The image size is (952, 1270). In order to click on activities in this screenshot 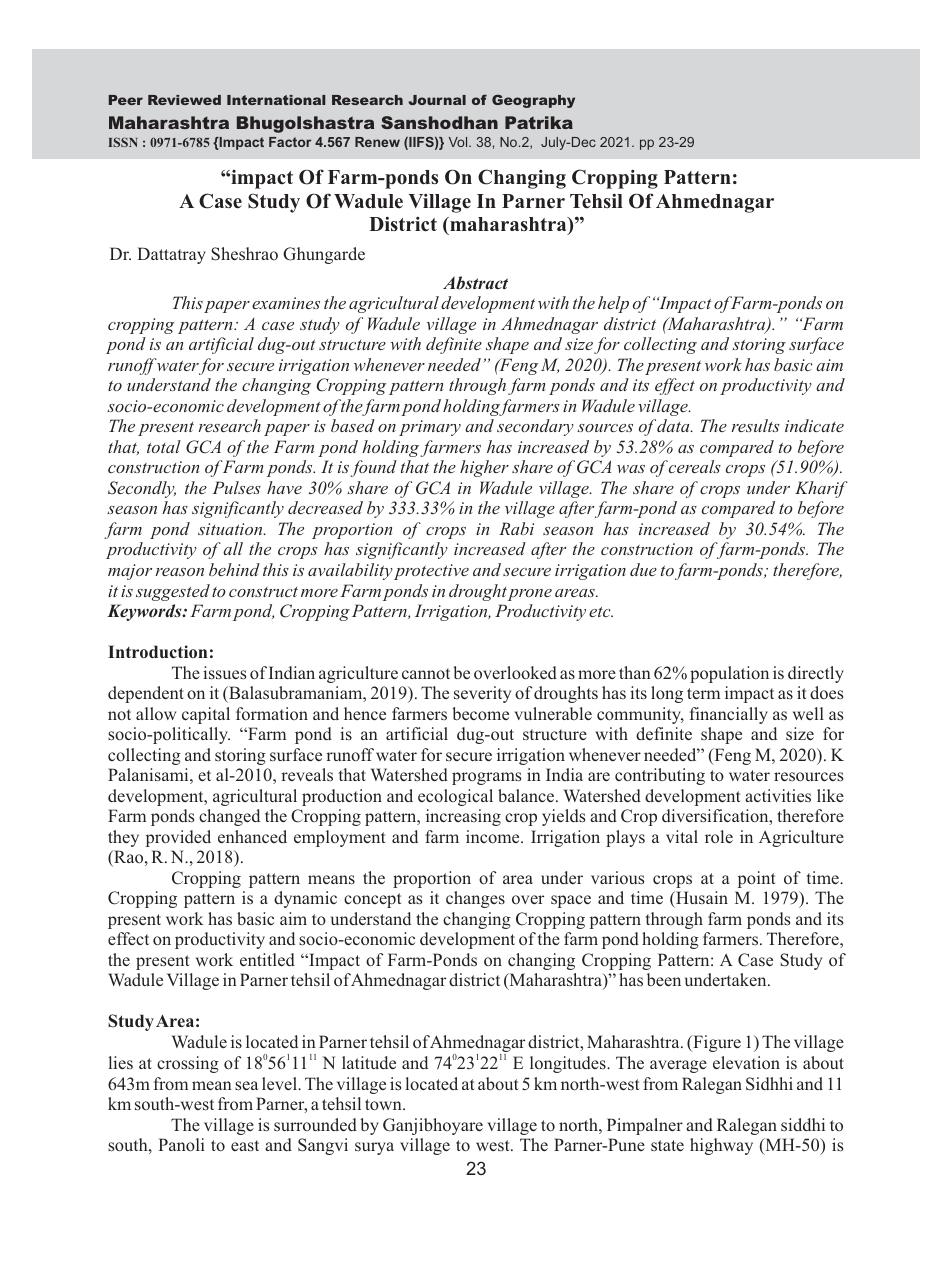, I will do `click(778, 795)`.
